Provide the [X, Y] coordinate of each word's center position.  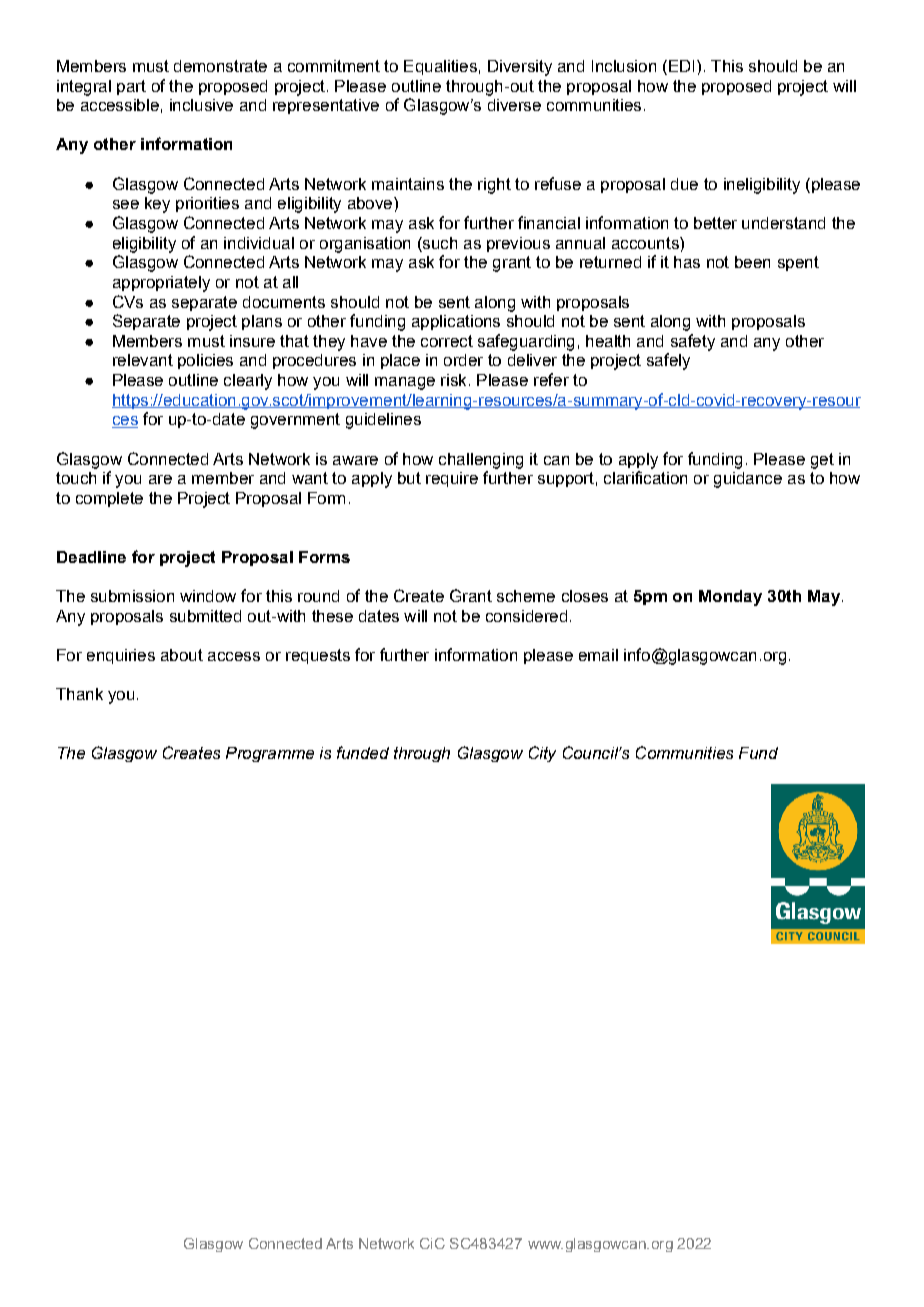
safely [668, 361]
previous [518, 244]
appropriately [161, 284]
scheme [526, 596]
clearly [248, 382]
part [131, 87]
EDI [681, 66]
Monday [730, 598]
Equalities [440, 67]
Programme [270, 754]
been [752, 262]
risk [453, 380]
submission [132, 596]
